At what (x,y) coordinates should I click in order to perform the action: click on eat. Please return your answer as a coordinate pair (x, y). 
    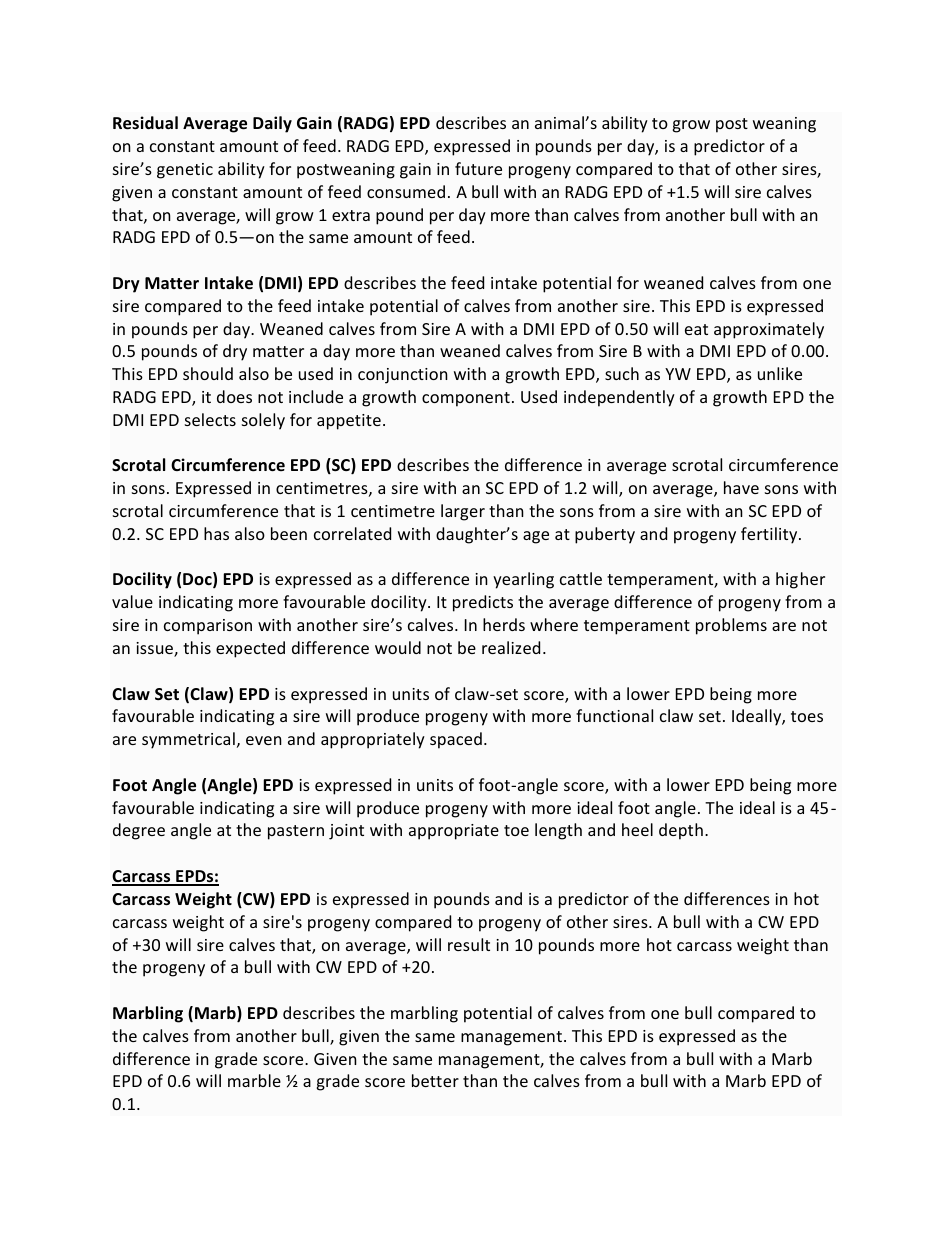
    Looking at the image, I should click on (696, 329).
